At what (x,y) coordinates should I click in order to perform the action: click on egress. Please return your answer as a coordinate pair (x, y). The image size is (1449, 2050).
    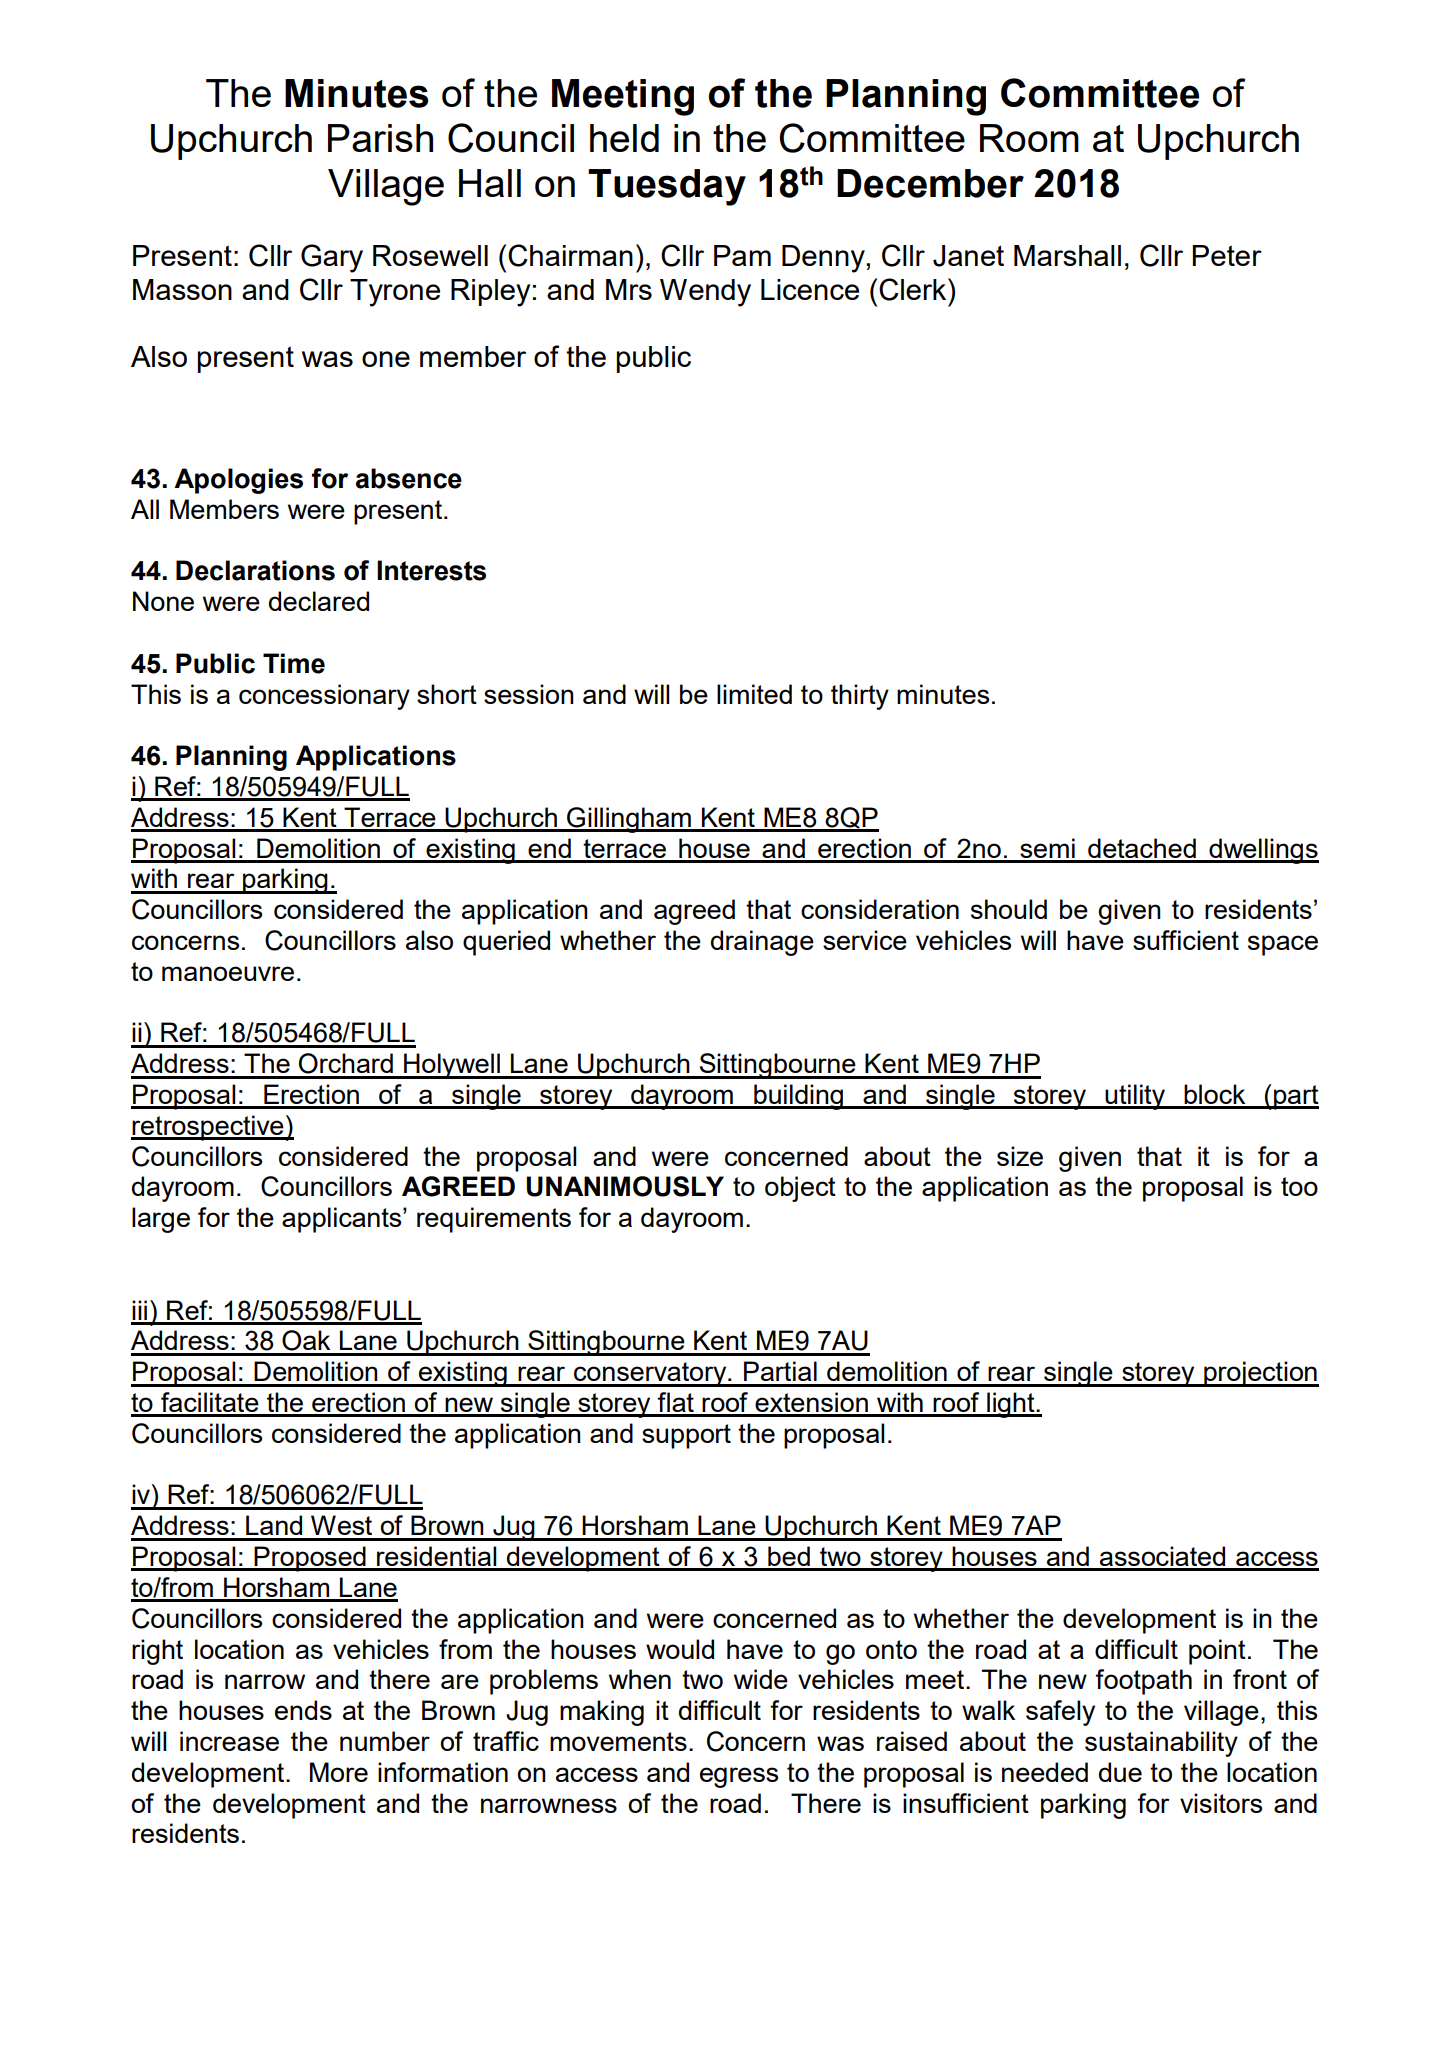
    Looking at the image, I should click on (739, 1777).
